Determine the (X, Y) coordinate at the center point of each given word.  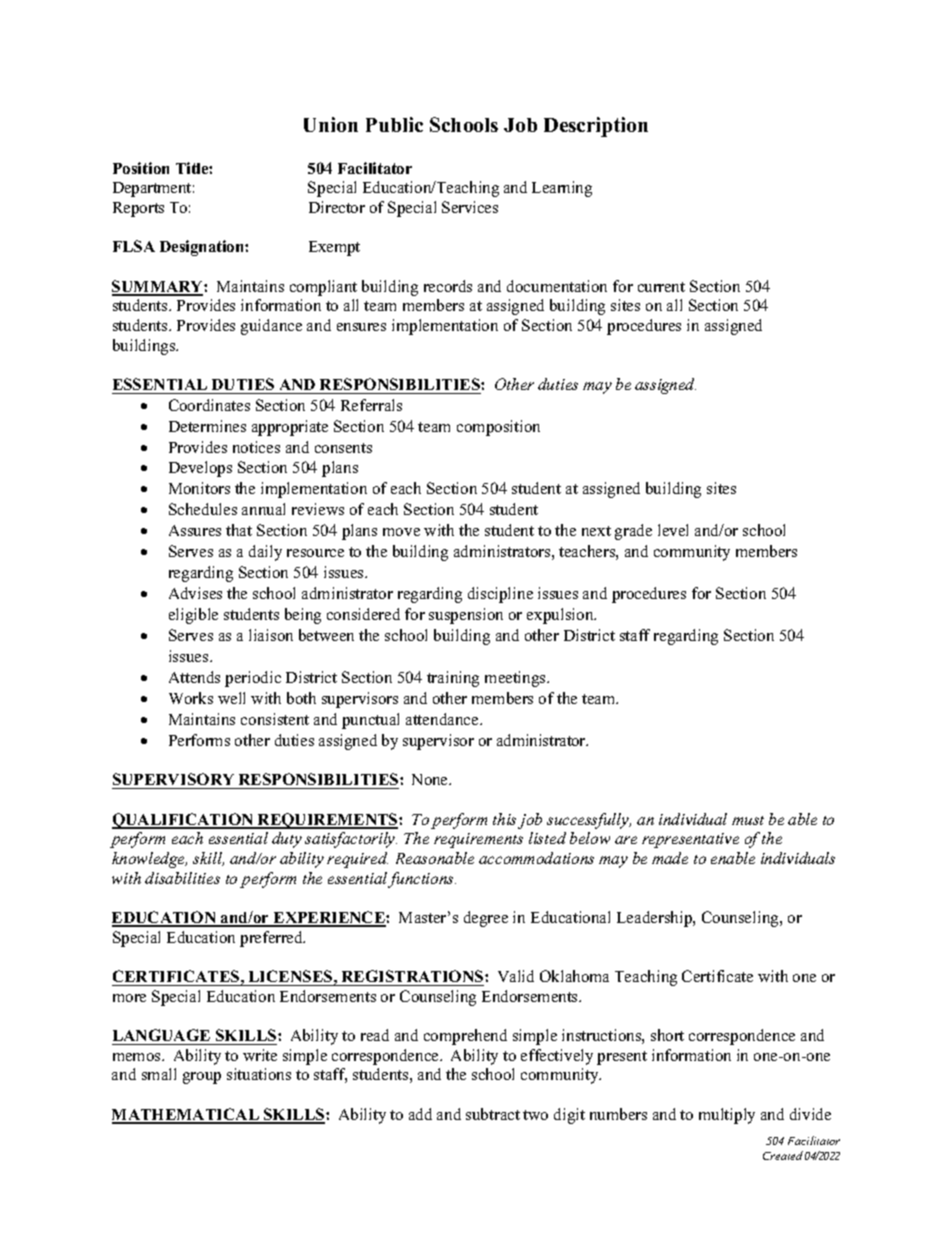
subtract (493, 1114)
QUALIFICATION (184, 821)
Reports (138, 209)
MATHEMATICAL (186, 1115)
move (401, 532)
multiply (727, 1116)
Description (596, 127)
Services (470, 207)
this (504, 819)
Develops (200, 469)
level (673, 530)
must (748, 820)
